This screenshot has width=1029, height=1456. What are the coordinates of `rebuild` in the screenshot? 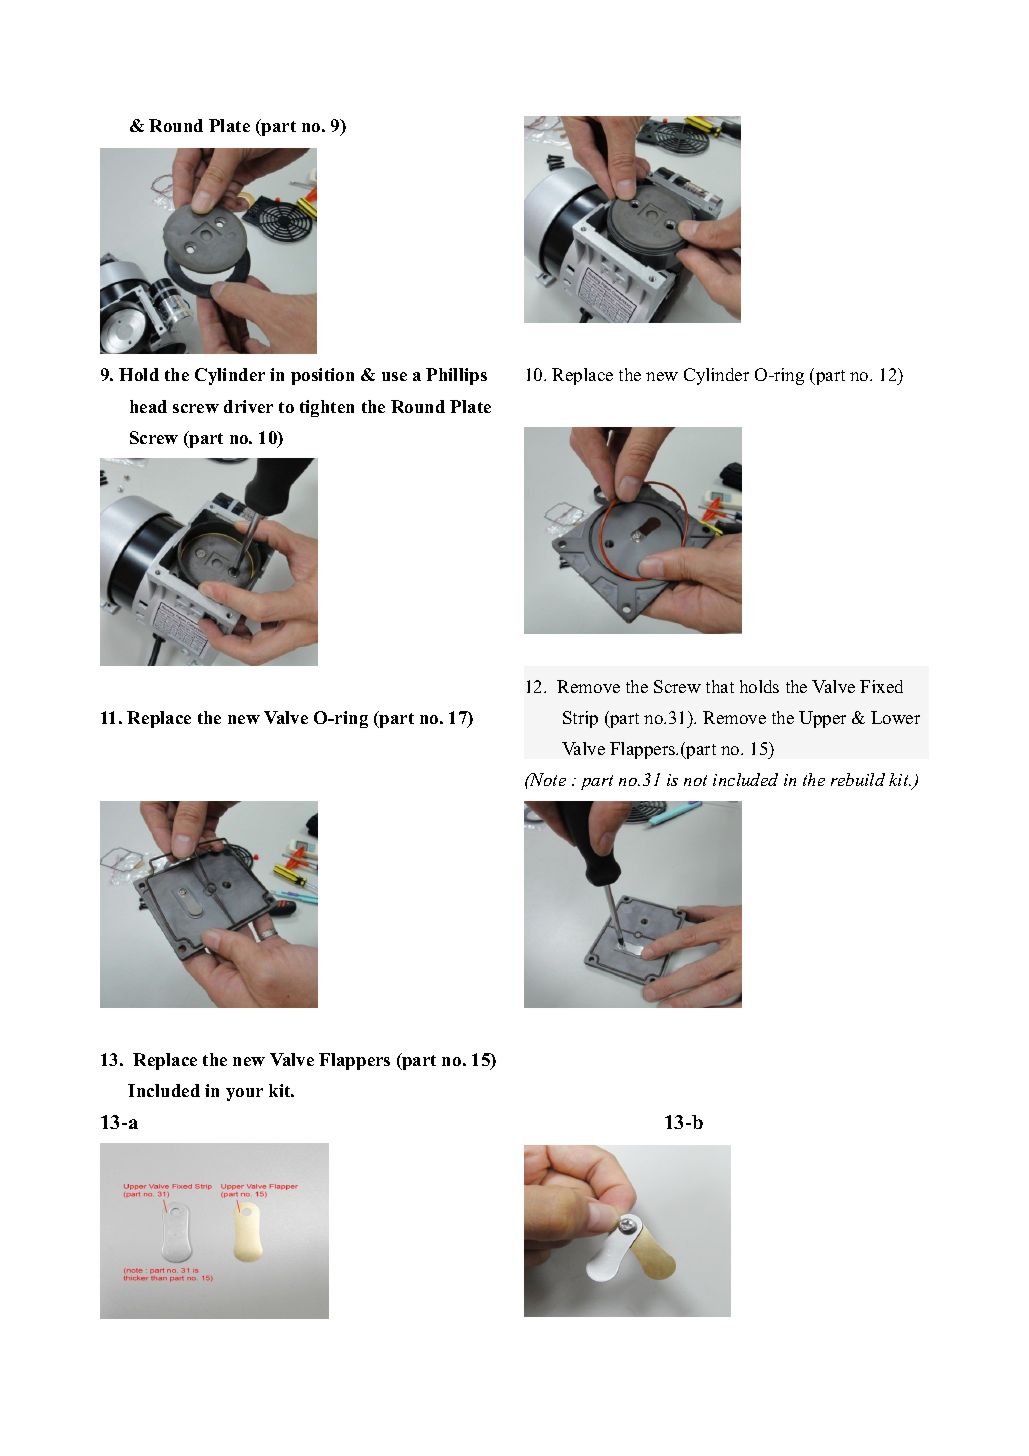 It's located at (858, 779).
